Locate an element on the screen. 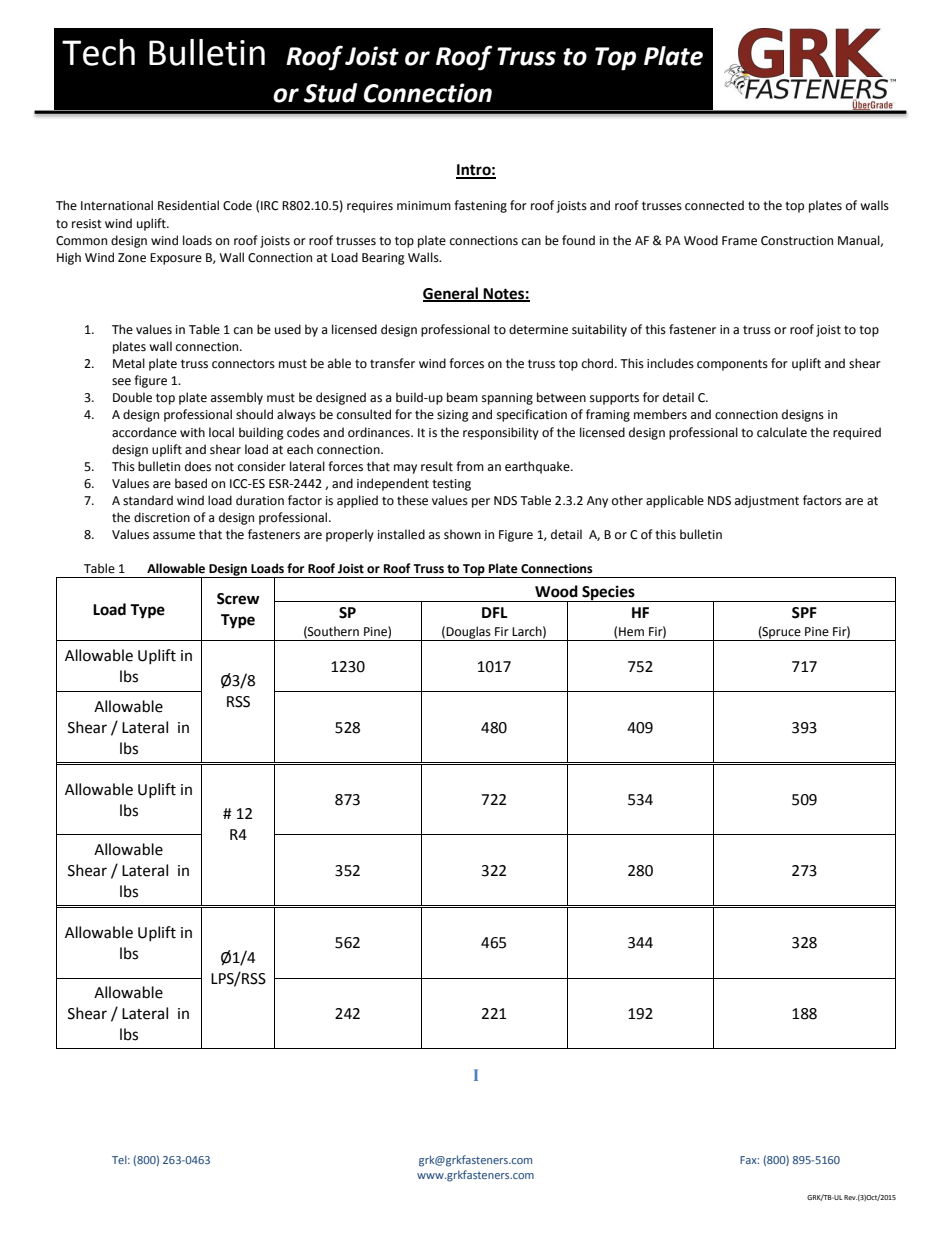 The height and width of the screenshot is (1233, 952). Frame is located at coordinates (739, 241).
